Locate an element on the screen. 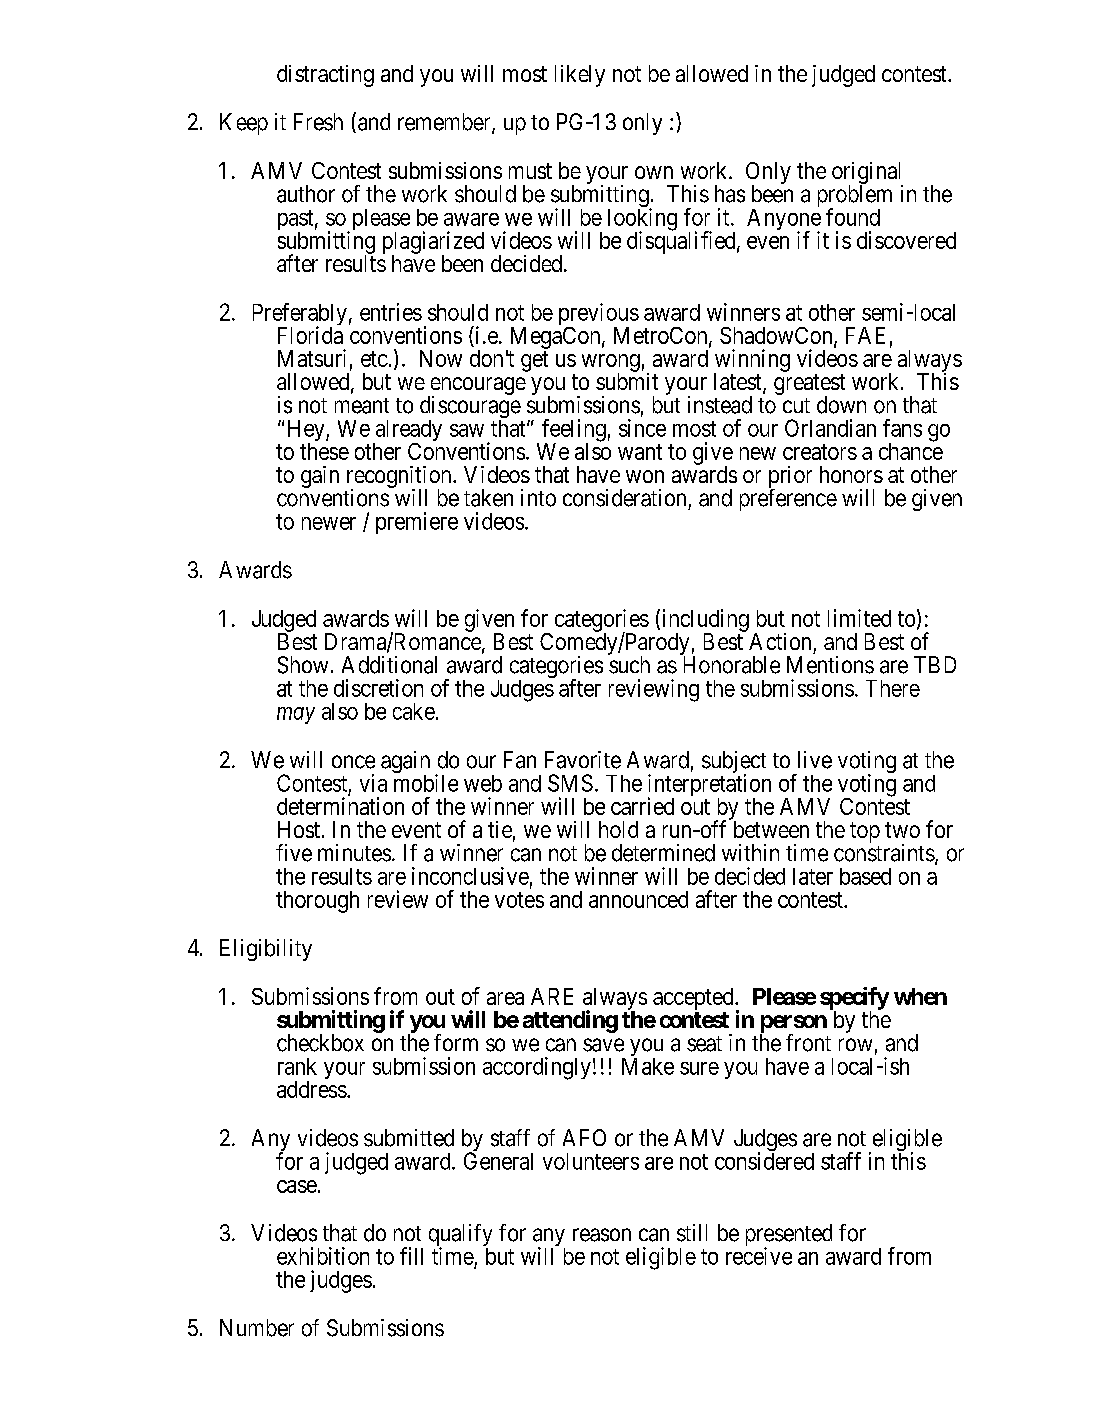 The image size is (1094, 1416). original is located at coordinates (867, 174).
